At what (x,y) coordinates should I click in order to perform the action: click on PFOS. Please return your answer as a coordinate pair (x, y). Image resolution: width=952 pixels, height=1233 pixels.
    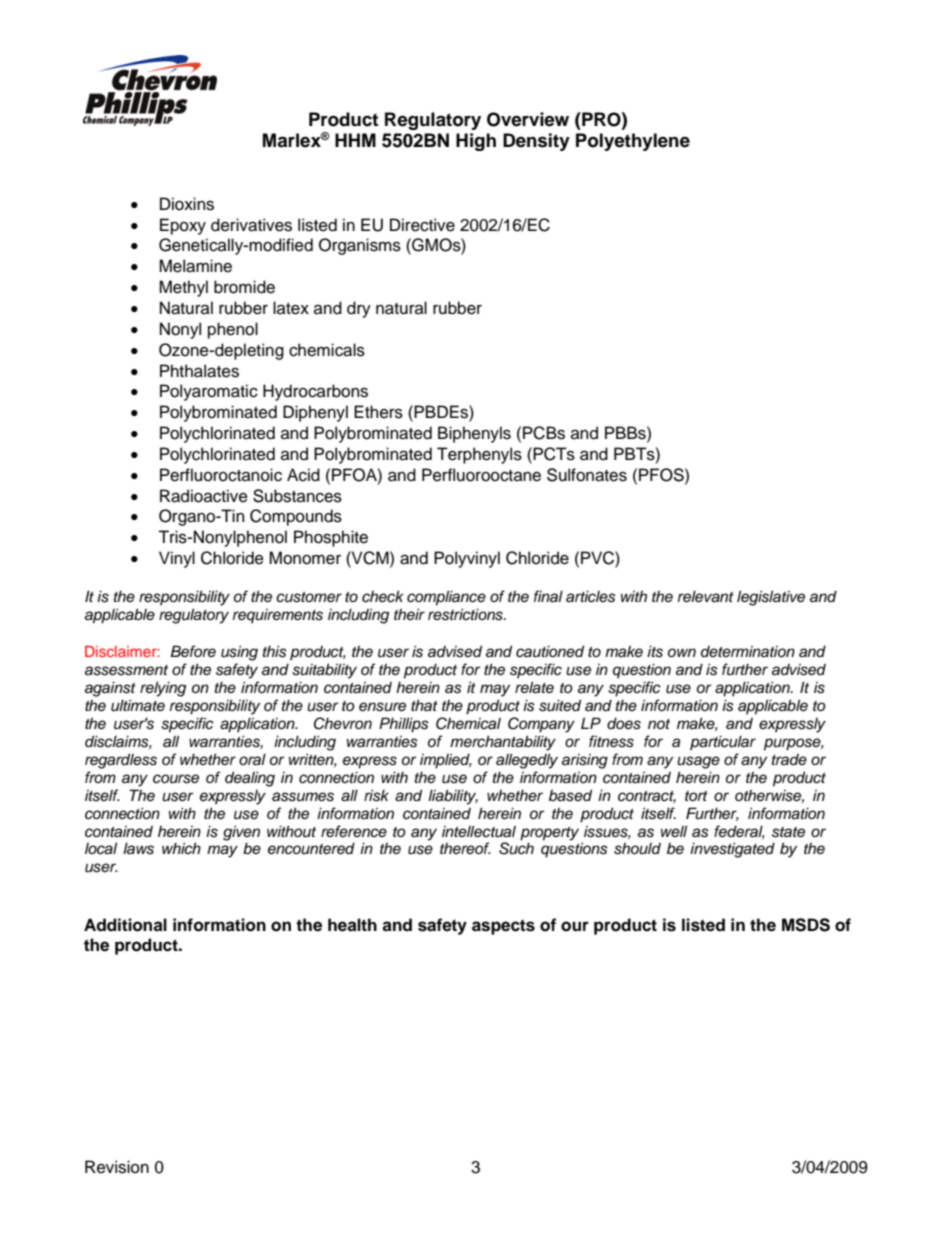
    Looking at the image, I should click on (662, 475).
